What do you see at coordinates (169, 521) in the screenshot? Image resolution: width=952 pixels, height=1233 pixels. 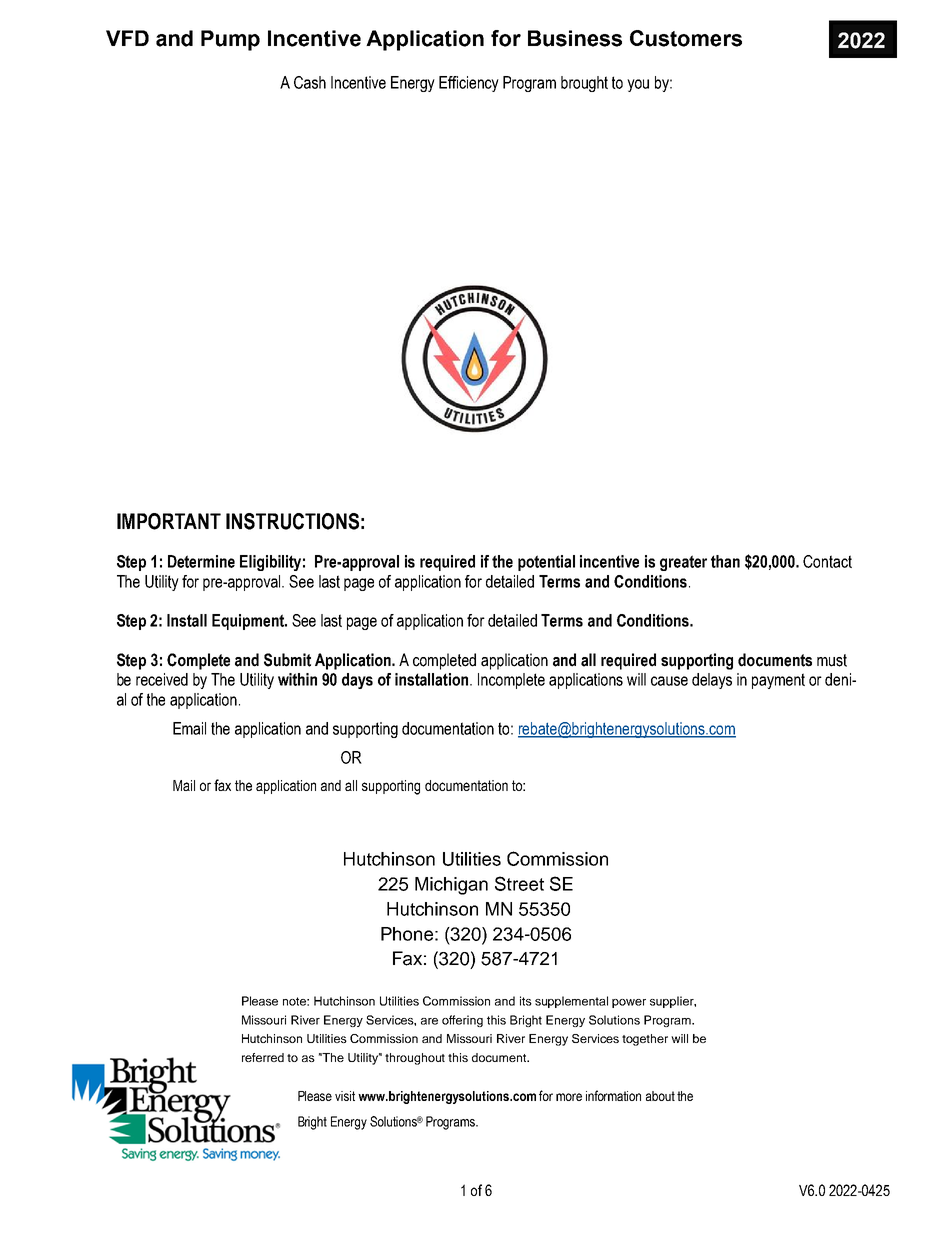 I see `IMPORTANT` at bounding box center [169, 521].
